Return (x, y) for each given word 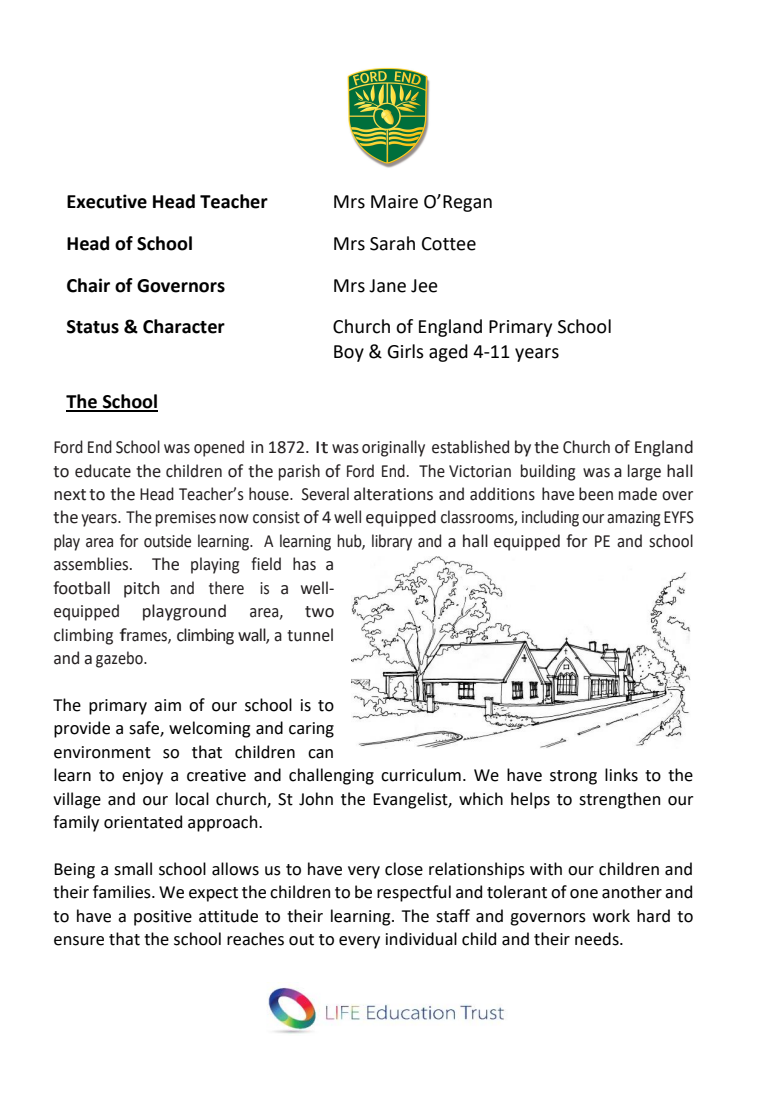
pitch (141, 589)
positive (163, 918)
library (392, 542)
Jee (424, 286)
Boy (349, 353)
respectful (414, 893)
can (320, 754)
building (548, 472)
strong (573, 777)
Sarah (392, 243)
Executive (107, 201)
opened (219, 448)
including (550, 518)
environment (102, 752)
